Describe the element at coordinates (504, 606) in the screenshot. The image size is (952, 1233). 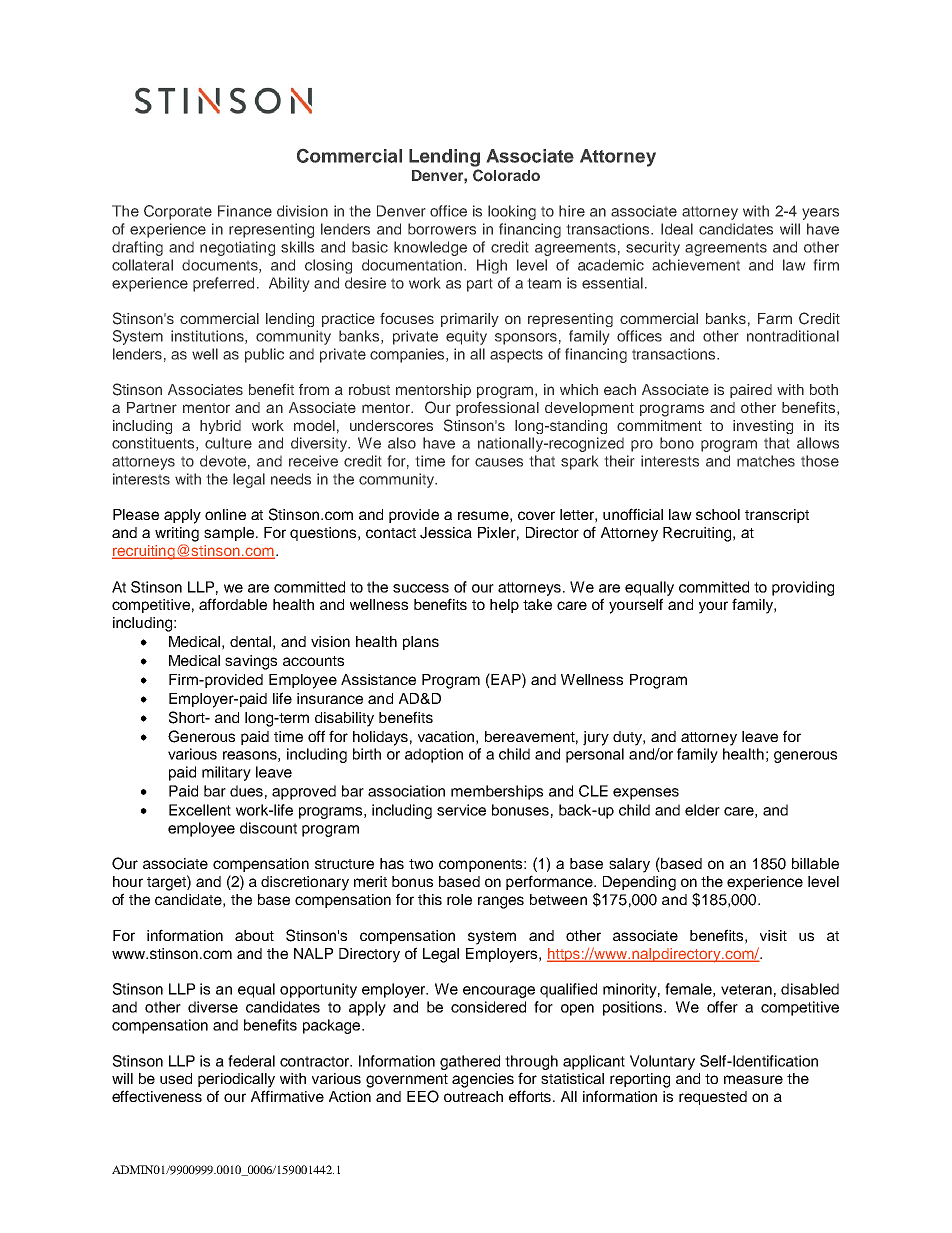
I see `help` at that location.
